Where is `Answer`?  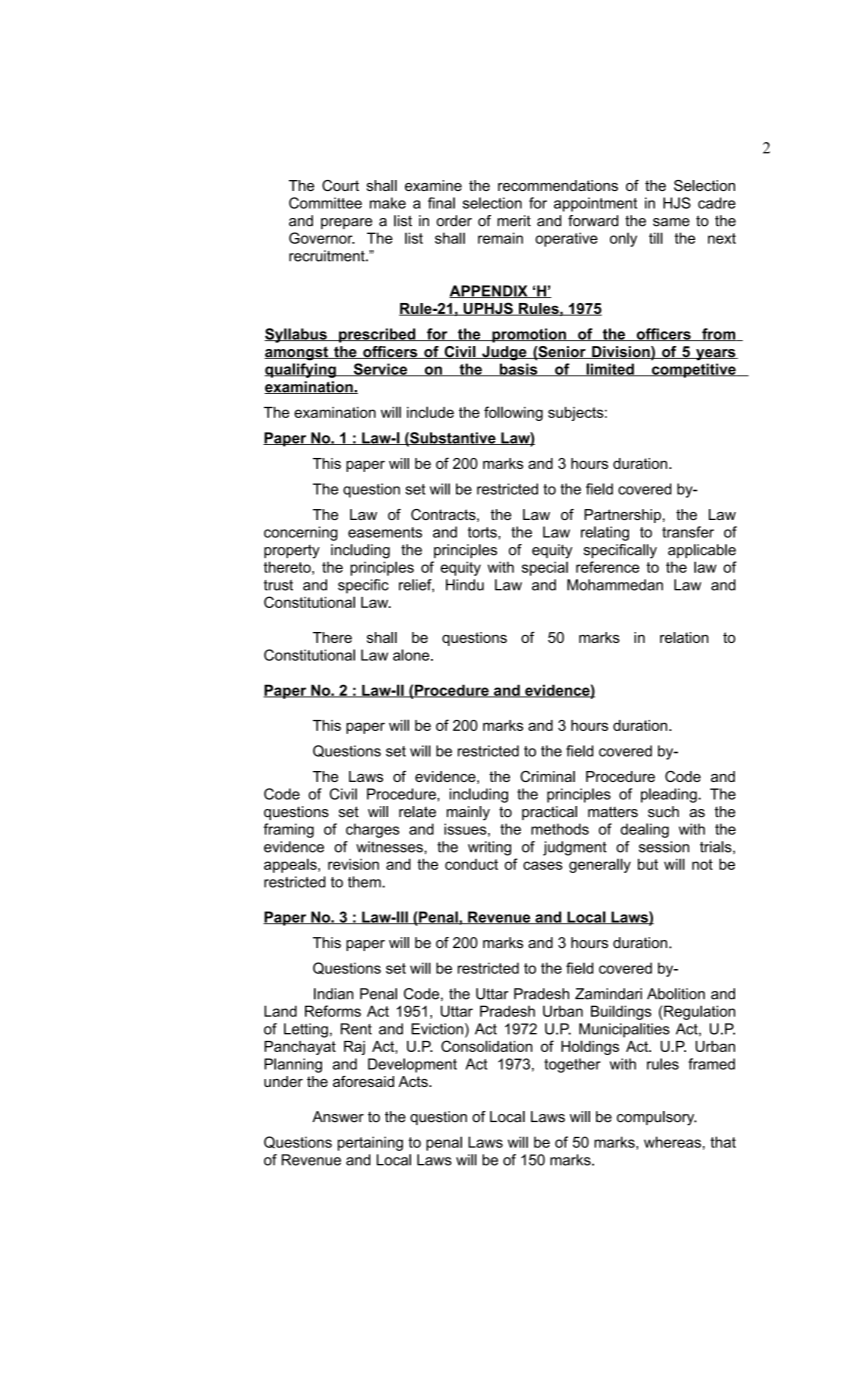 Answer is located at coordinates (338, 1117).
